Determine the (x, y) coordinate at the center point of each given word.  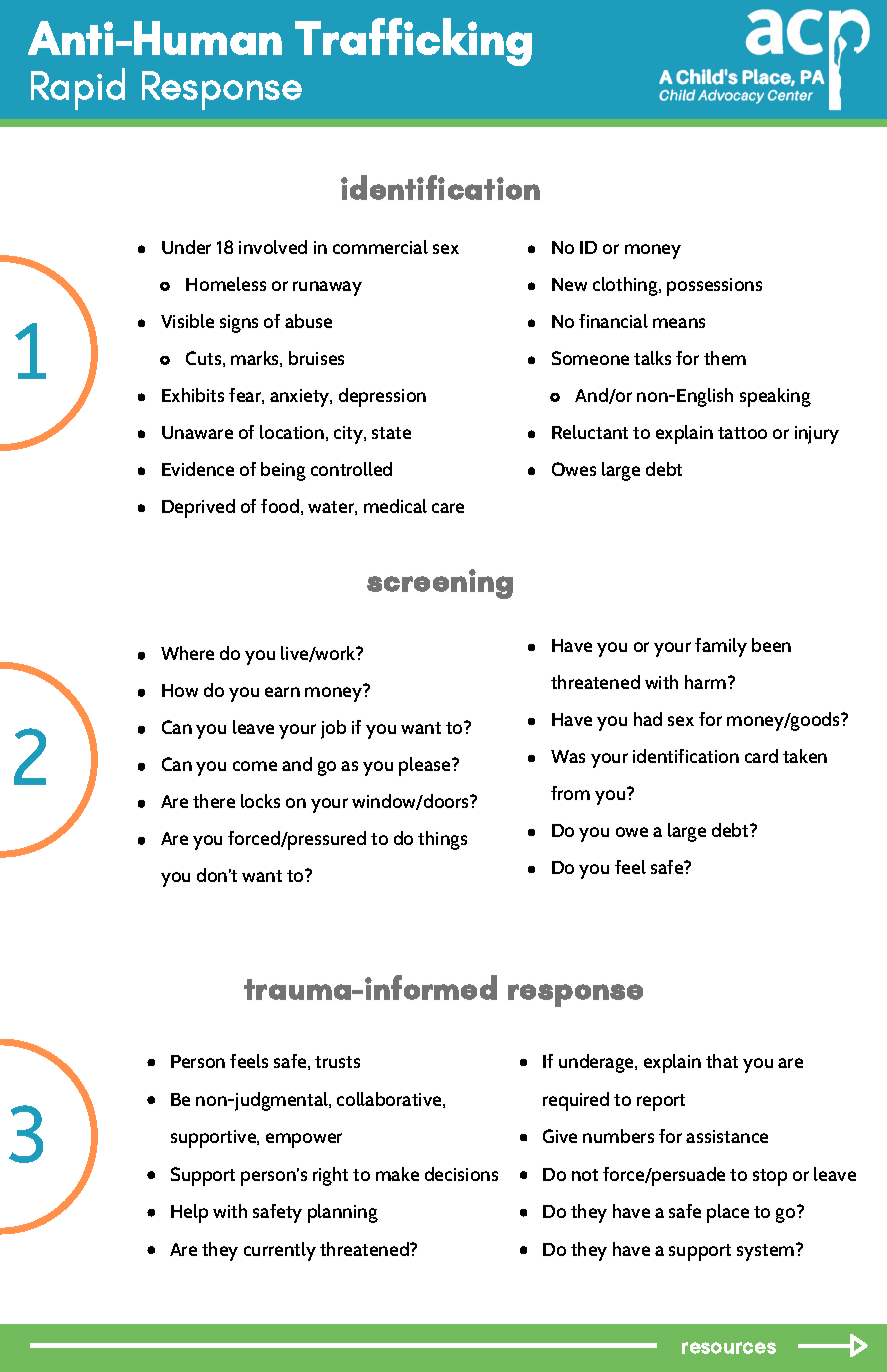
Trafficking (413, 42)
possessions (714, 287)
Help (189, 1213)
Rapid (78, 89)
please (426, 766)
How (180, 690)
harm (705, 682)
